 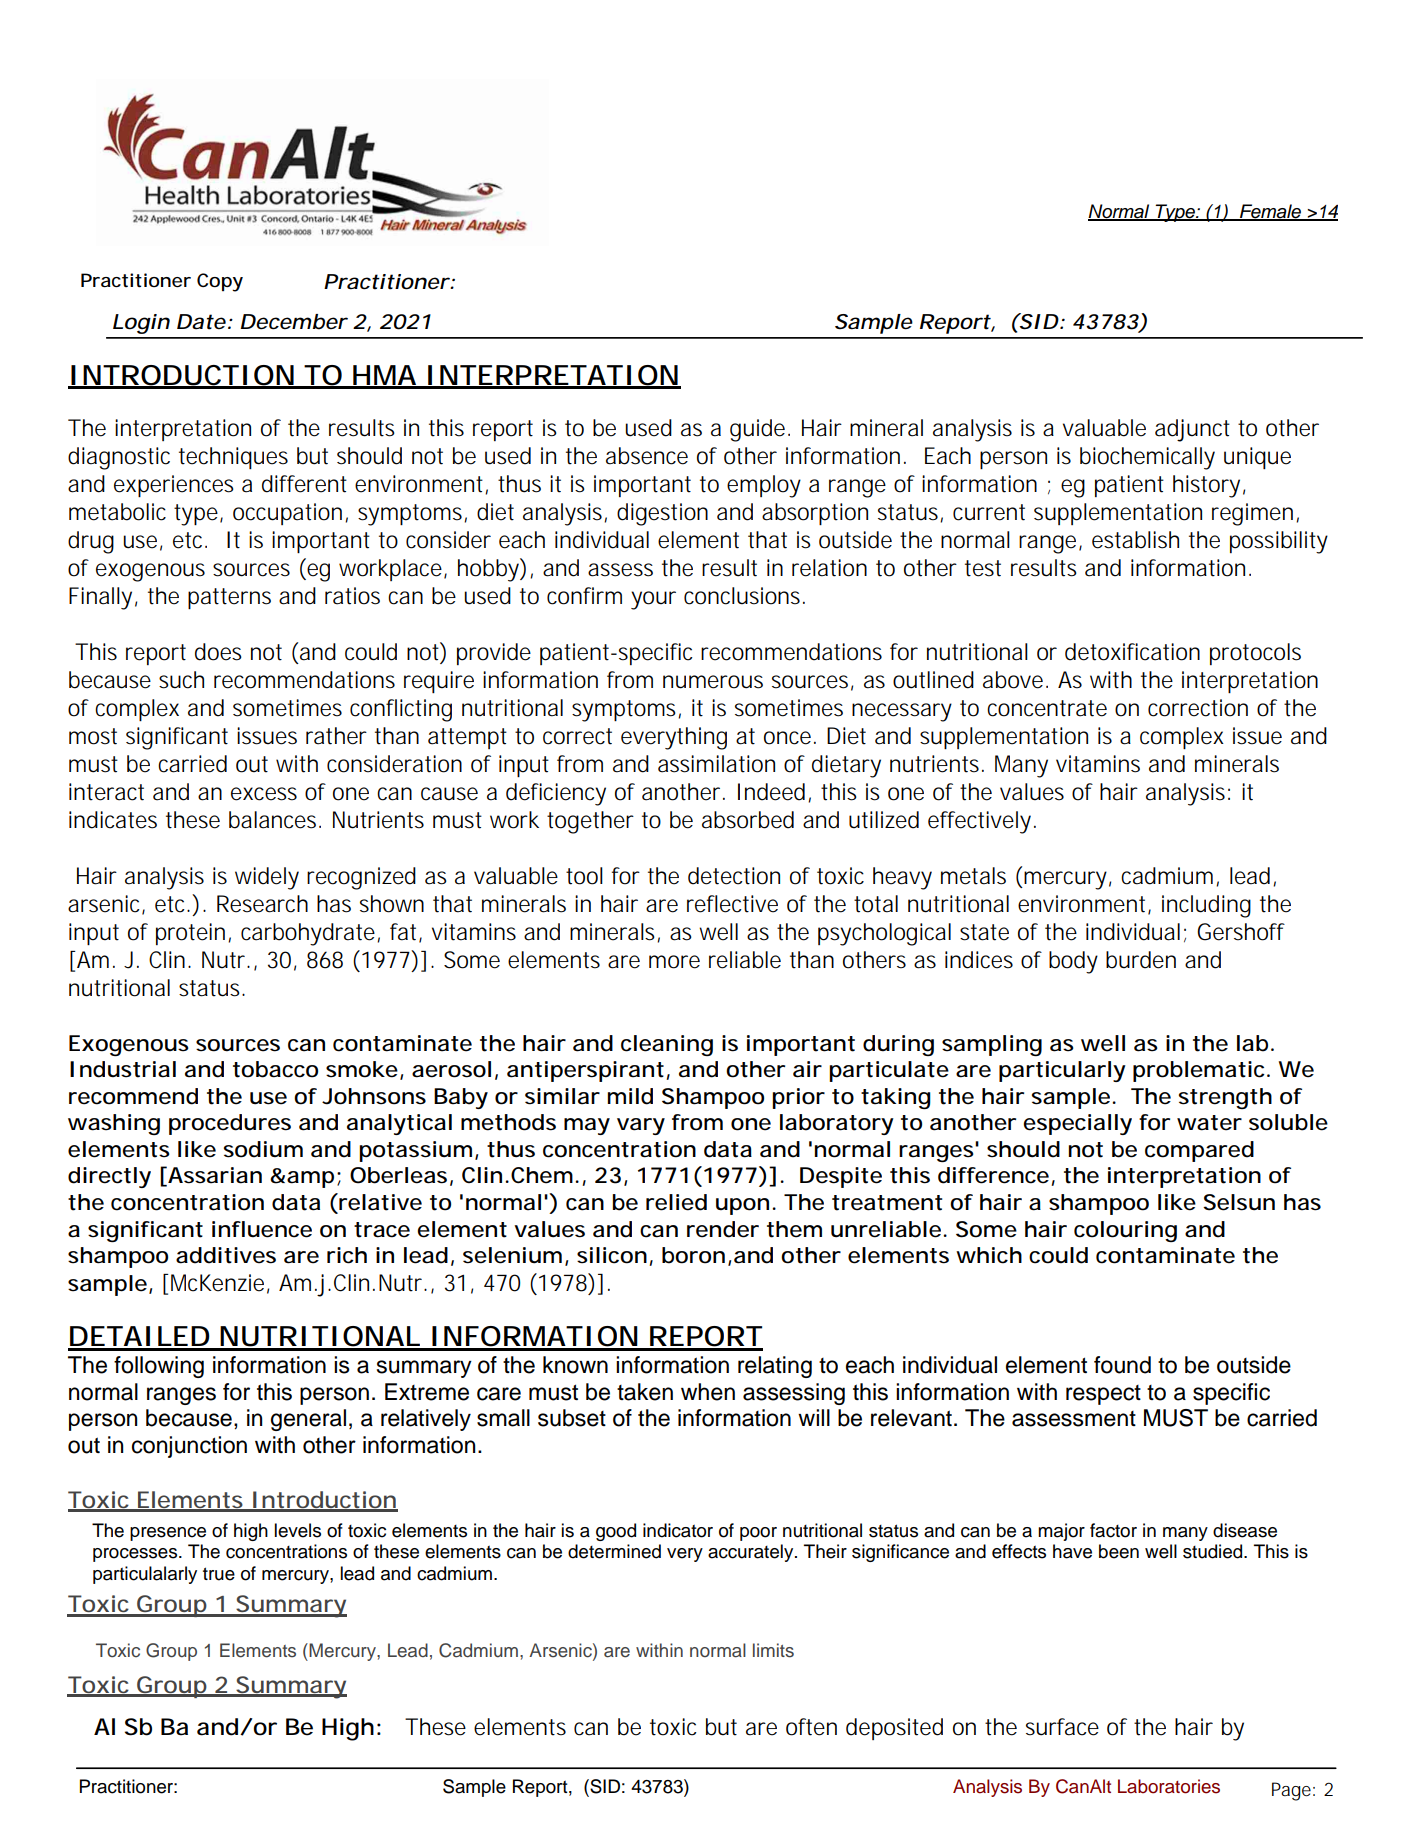 What do you see at coordinates (662, 514) in the document?
I see `digestion` at bounding box center [662, 514].
